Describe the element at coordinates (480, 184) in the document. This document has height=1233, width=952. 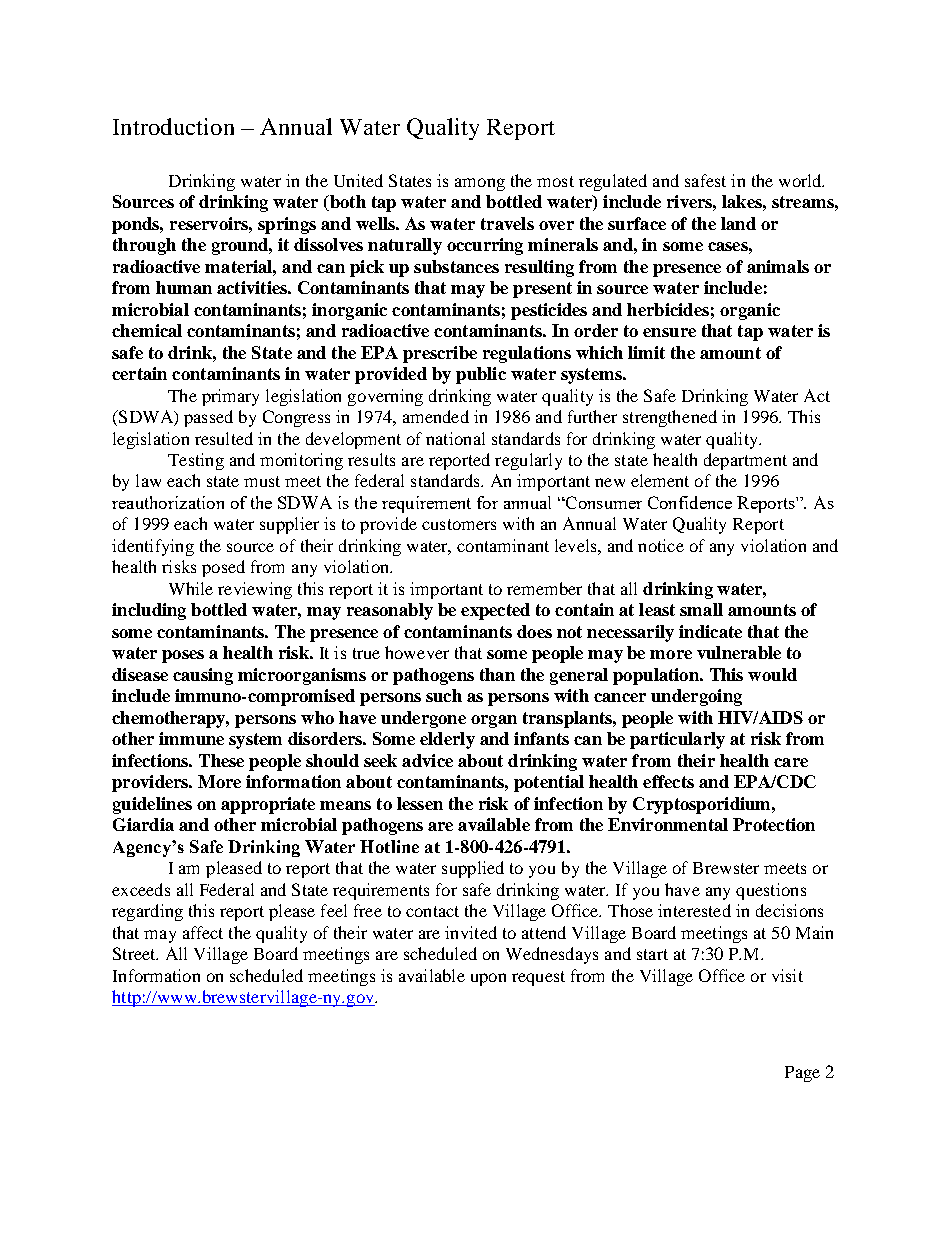
I see `among` at that location.
